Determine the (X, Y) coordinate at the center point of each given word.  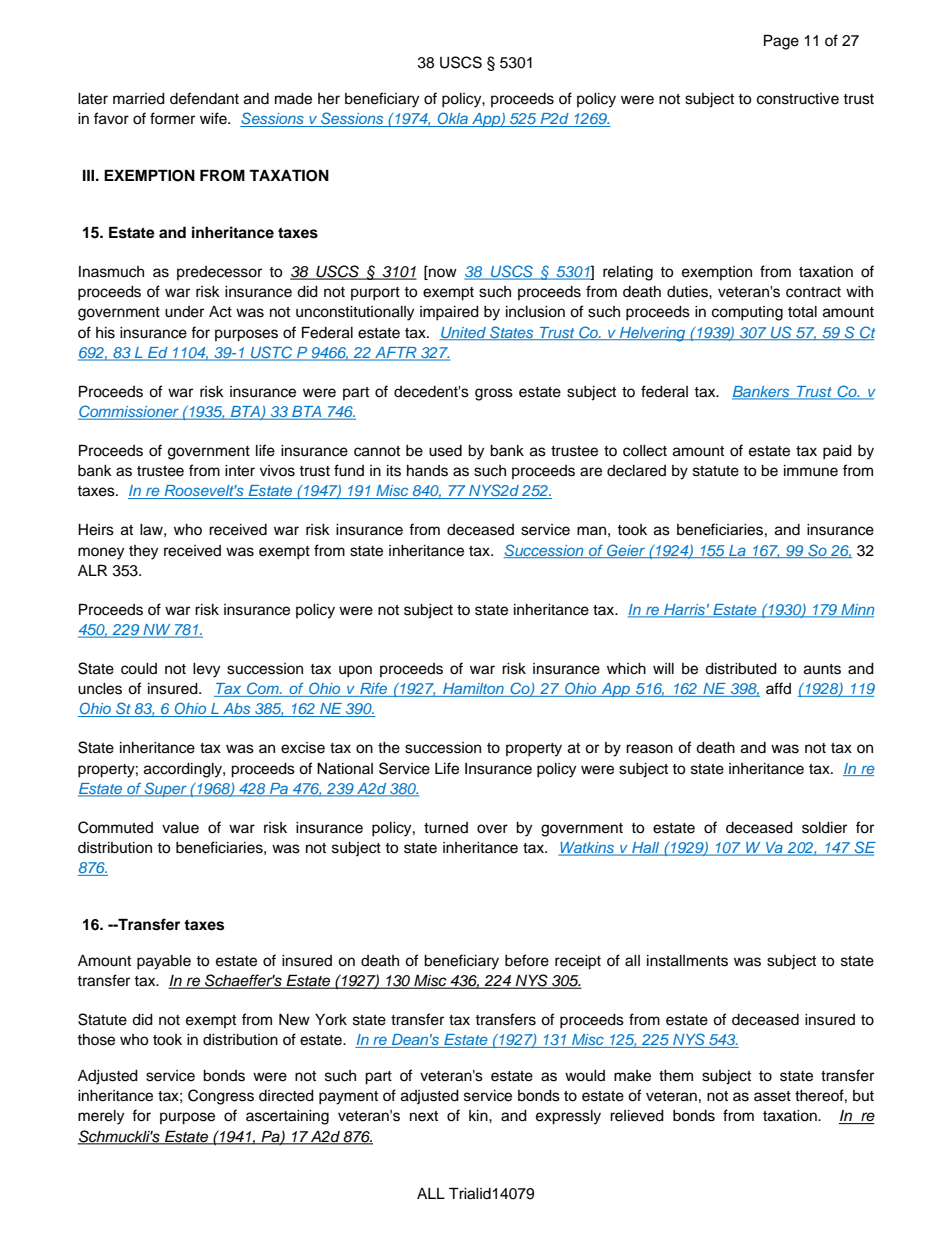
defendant (204, 98)
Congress (221, 1097)
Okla (452, 119)
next (424, 1116)
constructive (798, 99)
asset (772, 1096)
